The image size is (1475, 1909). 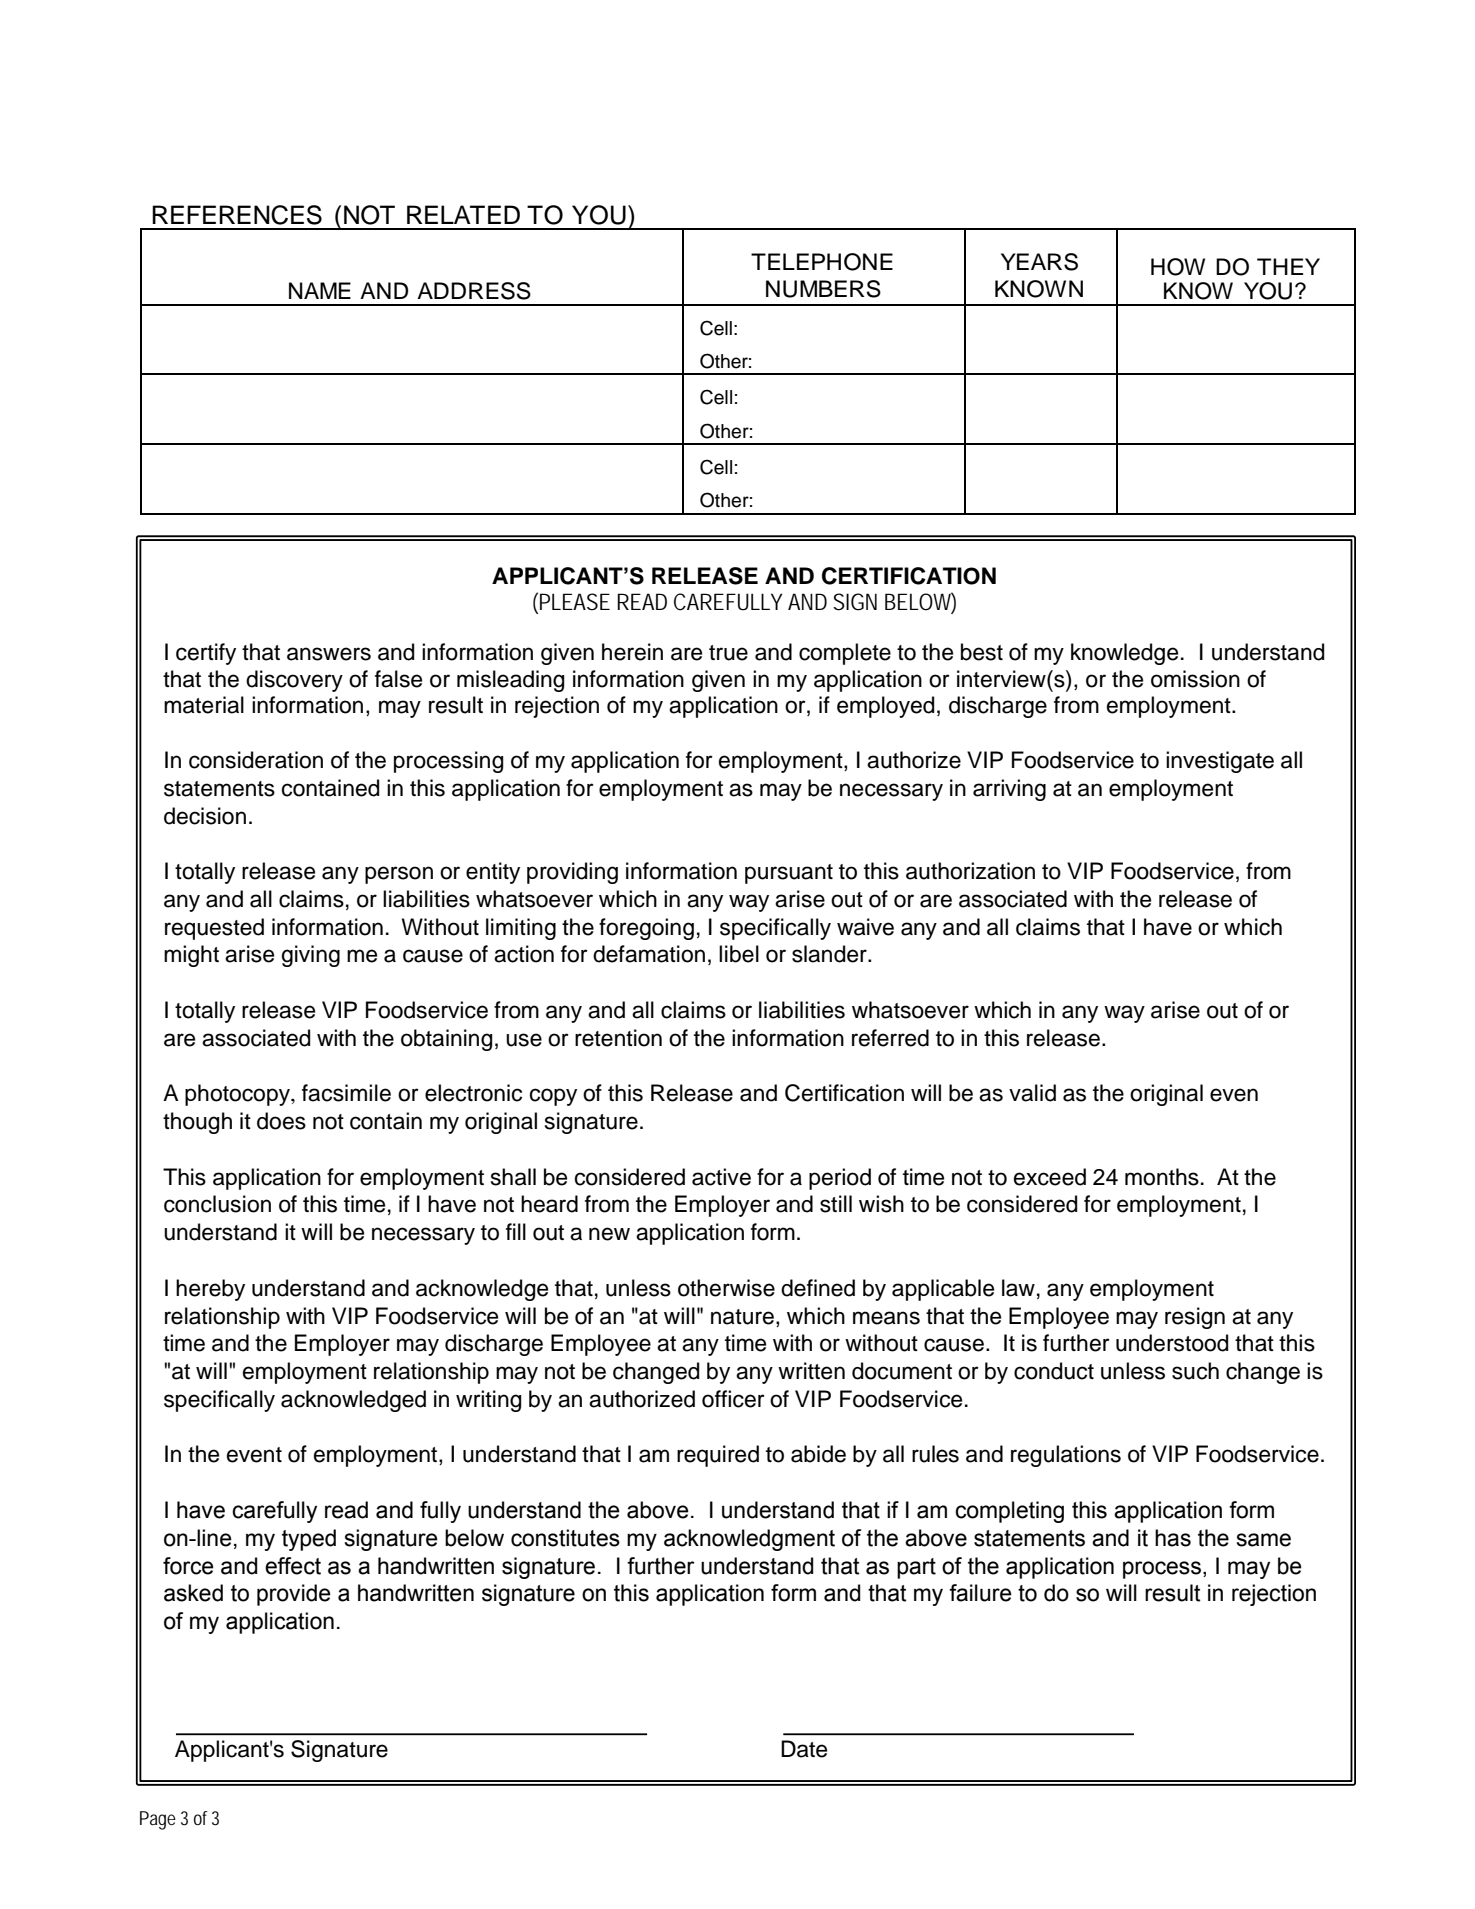 What do you see at coordinates (822, 262) in the screenshot?
I see `TELEPHONE` at bounding box center [822, 262].
